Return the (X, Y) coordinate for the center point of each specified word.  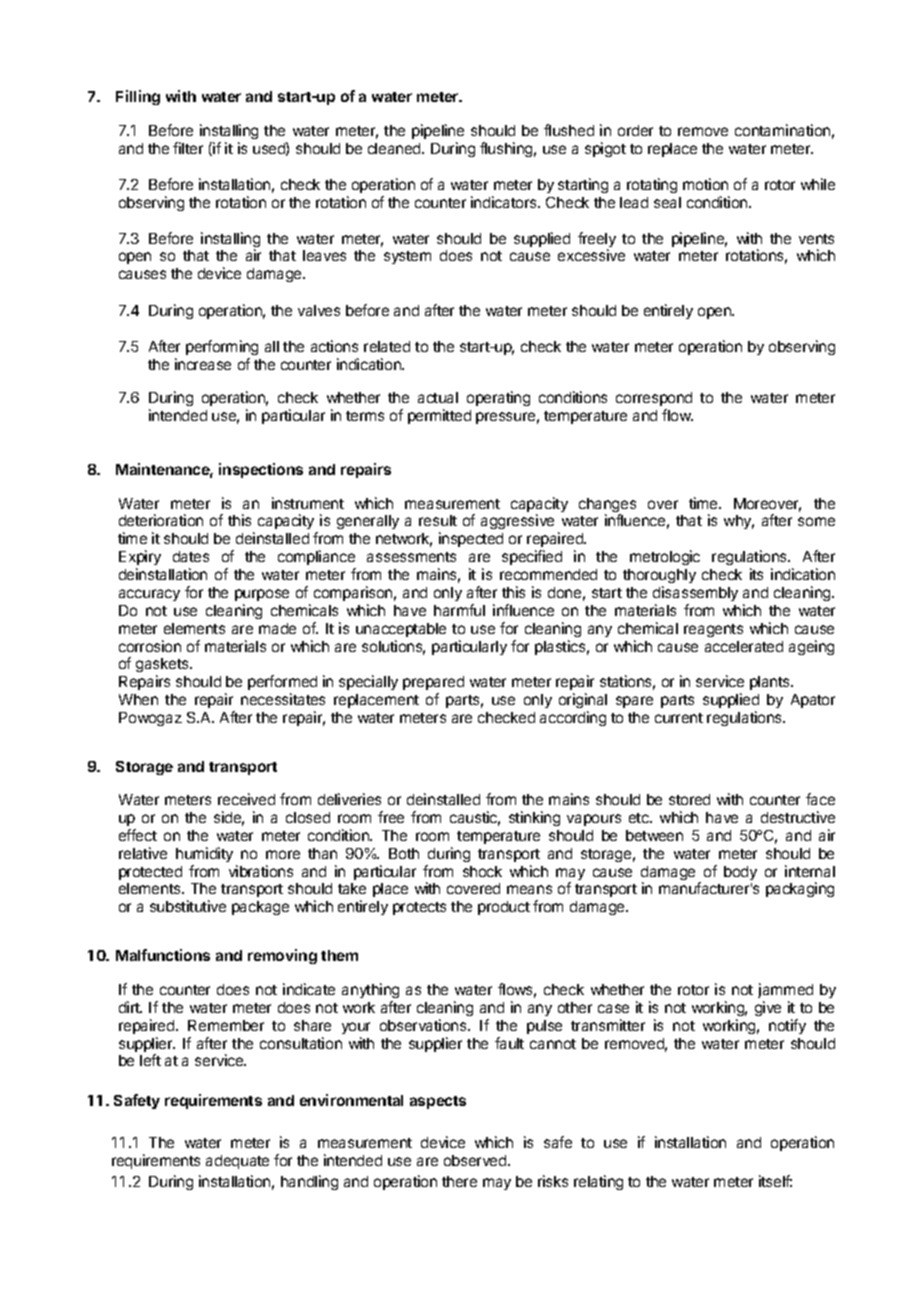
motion (705, 184)
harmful (459, 610)
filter (188, 148)
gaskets (163, 667)
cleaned (395, 148)
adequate (237, 1162)
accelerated (744, 646)
